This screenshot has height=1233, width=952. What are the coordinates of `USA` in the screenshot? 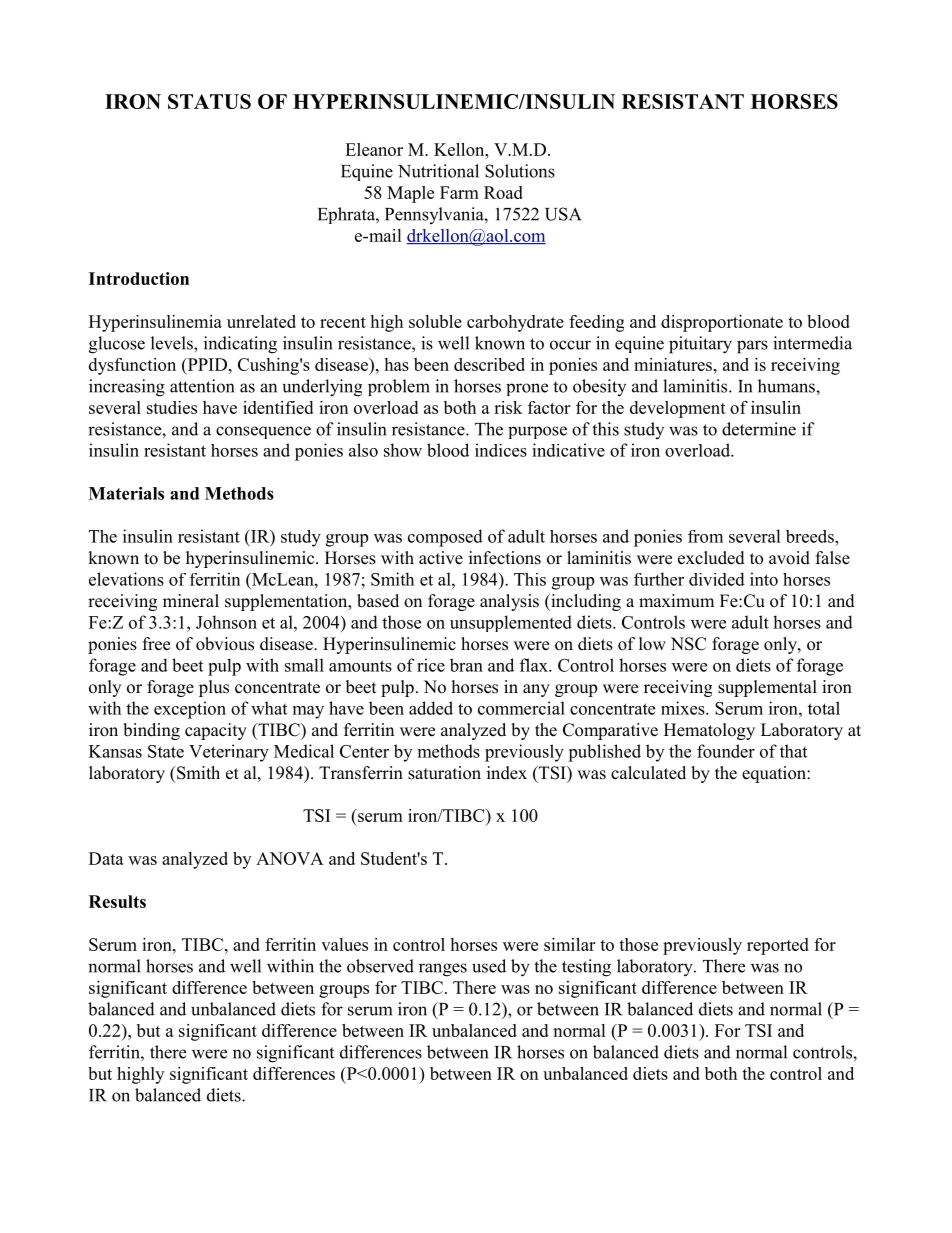 It's located at (563, 214).
